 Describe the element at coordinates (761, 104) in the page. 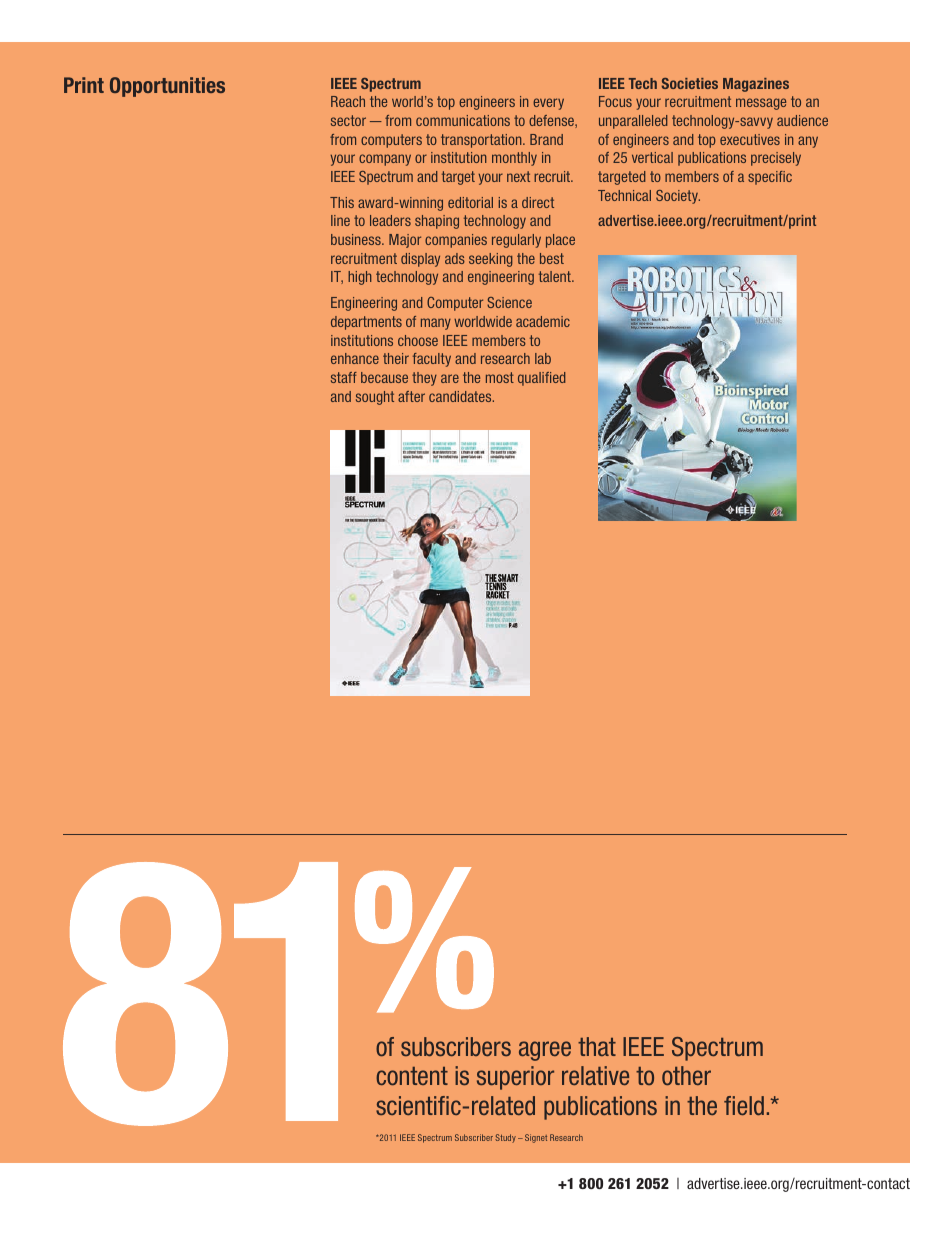

I see `message` at that location.
